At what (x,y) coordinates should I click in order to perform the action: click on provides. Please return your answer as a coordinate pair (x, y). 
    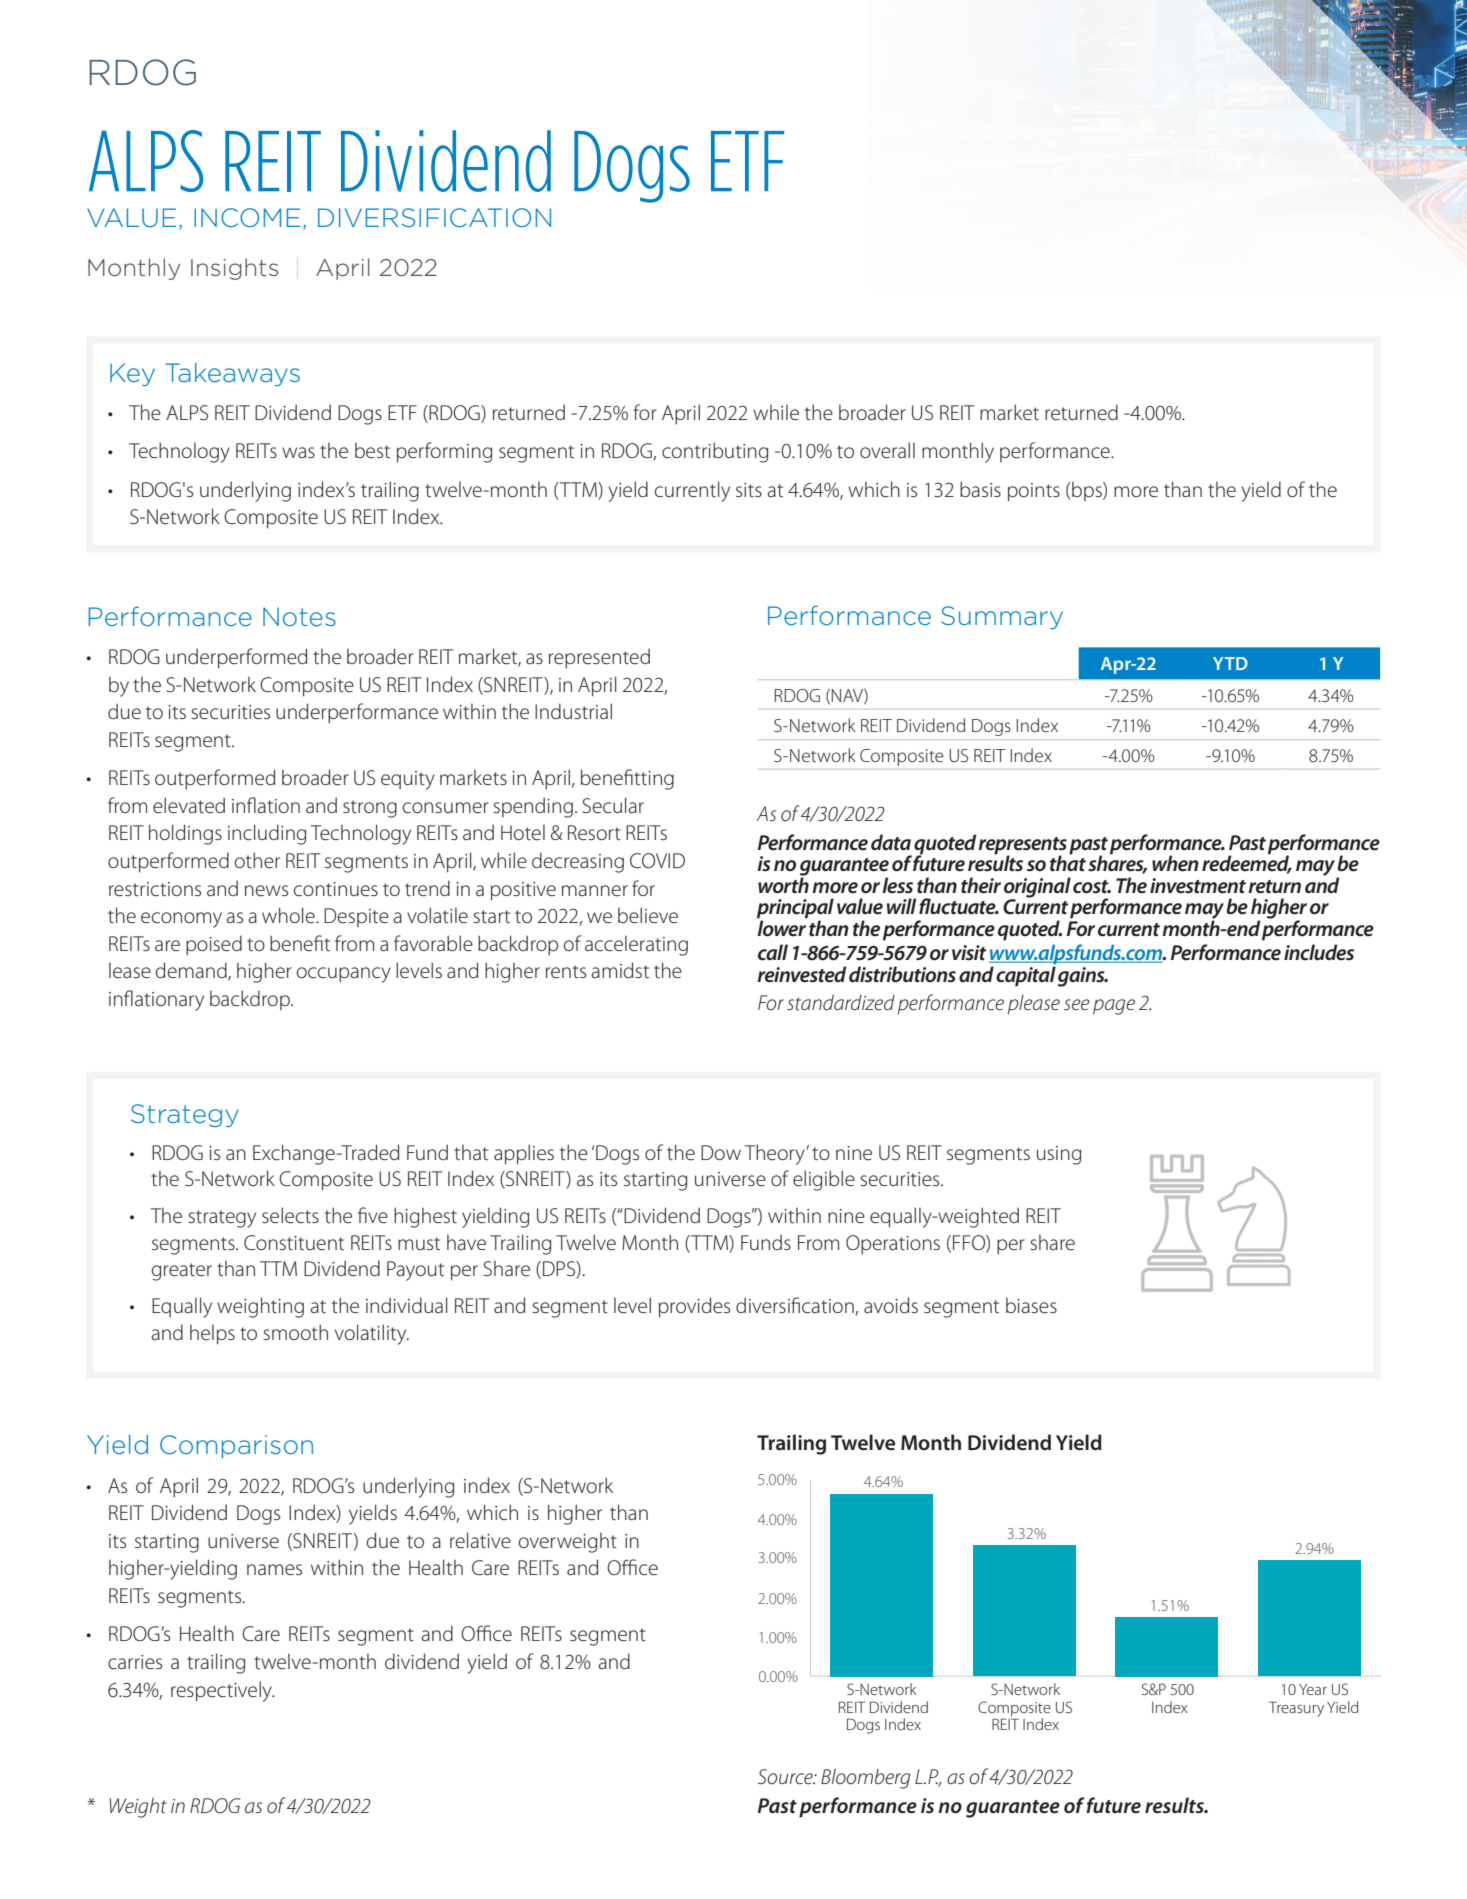
    Looking at the image, I should click on (694, 1307).
